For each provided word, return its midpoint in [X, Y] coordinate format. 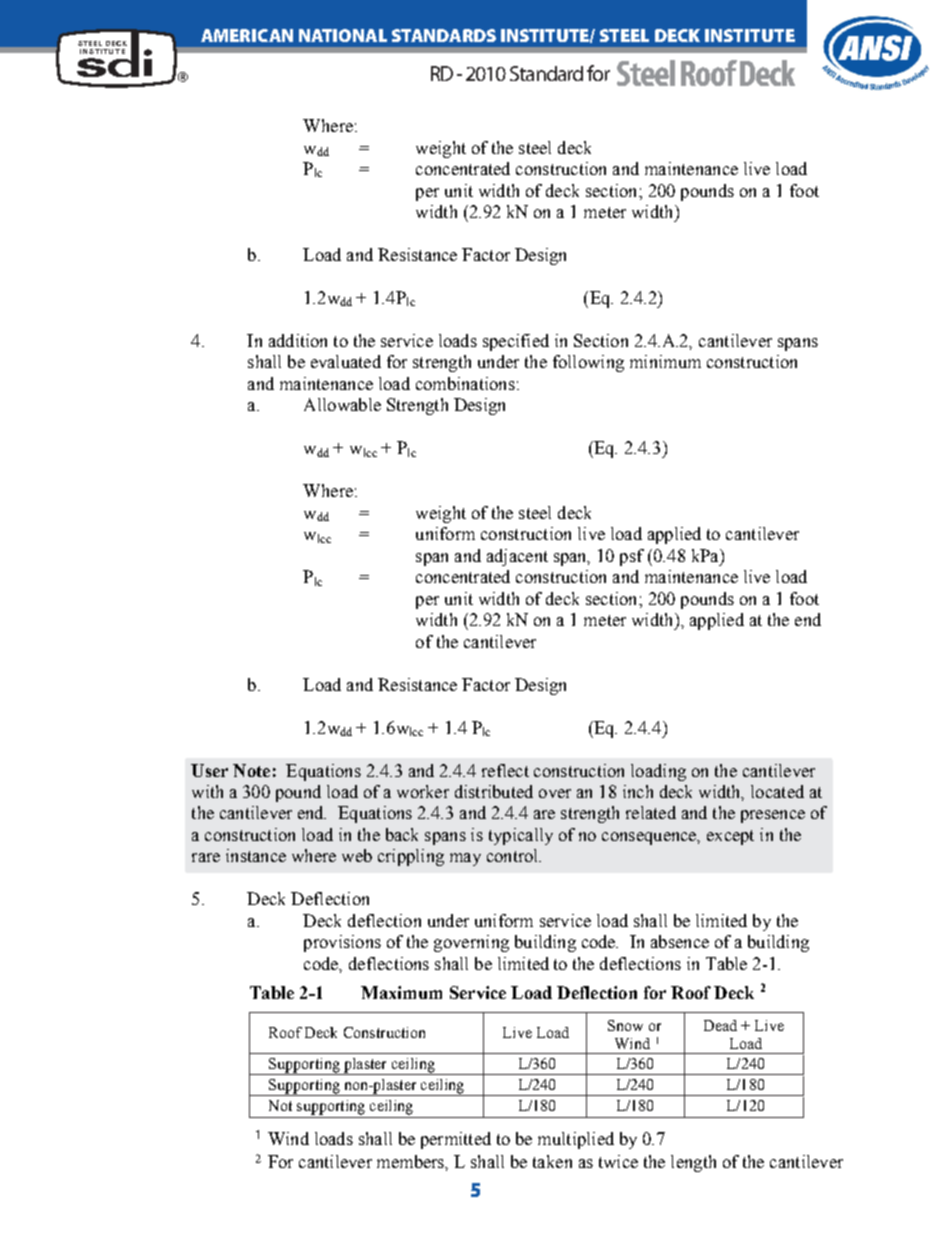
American [247, 35]
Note [251, 770]
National [343, 35]
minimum [665, 361]
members [411, 1161]
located [777, 791]
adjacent [517, 557]
